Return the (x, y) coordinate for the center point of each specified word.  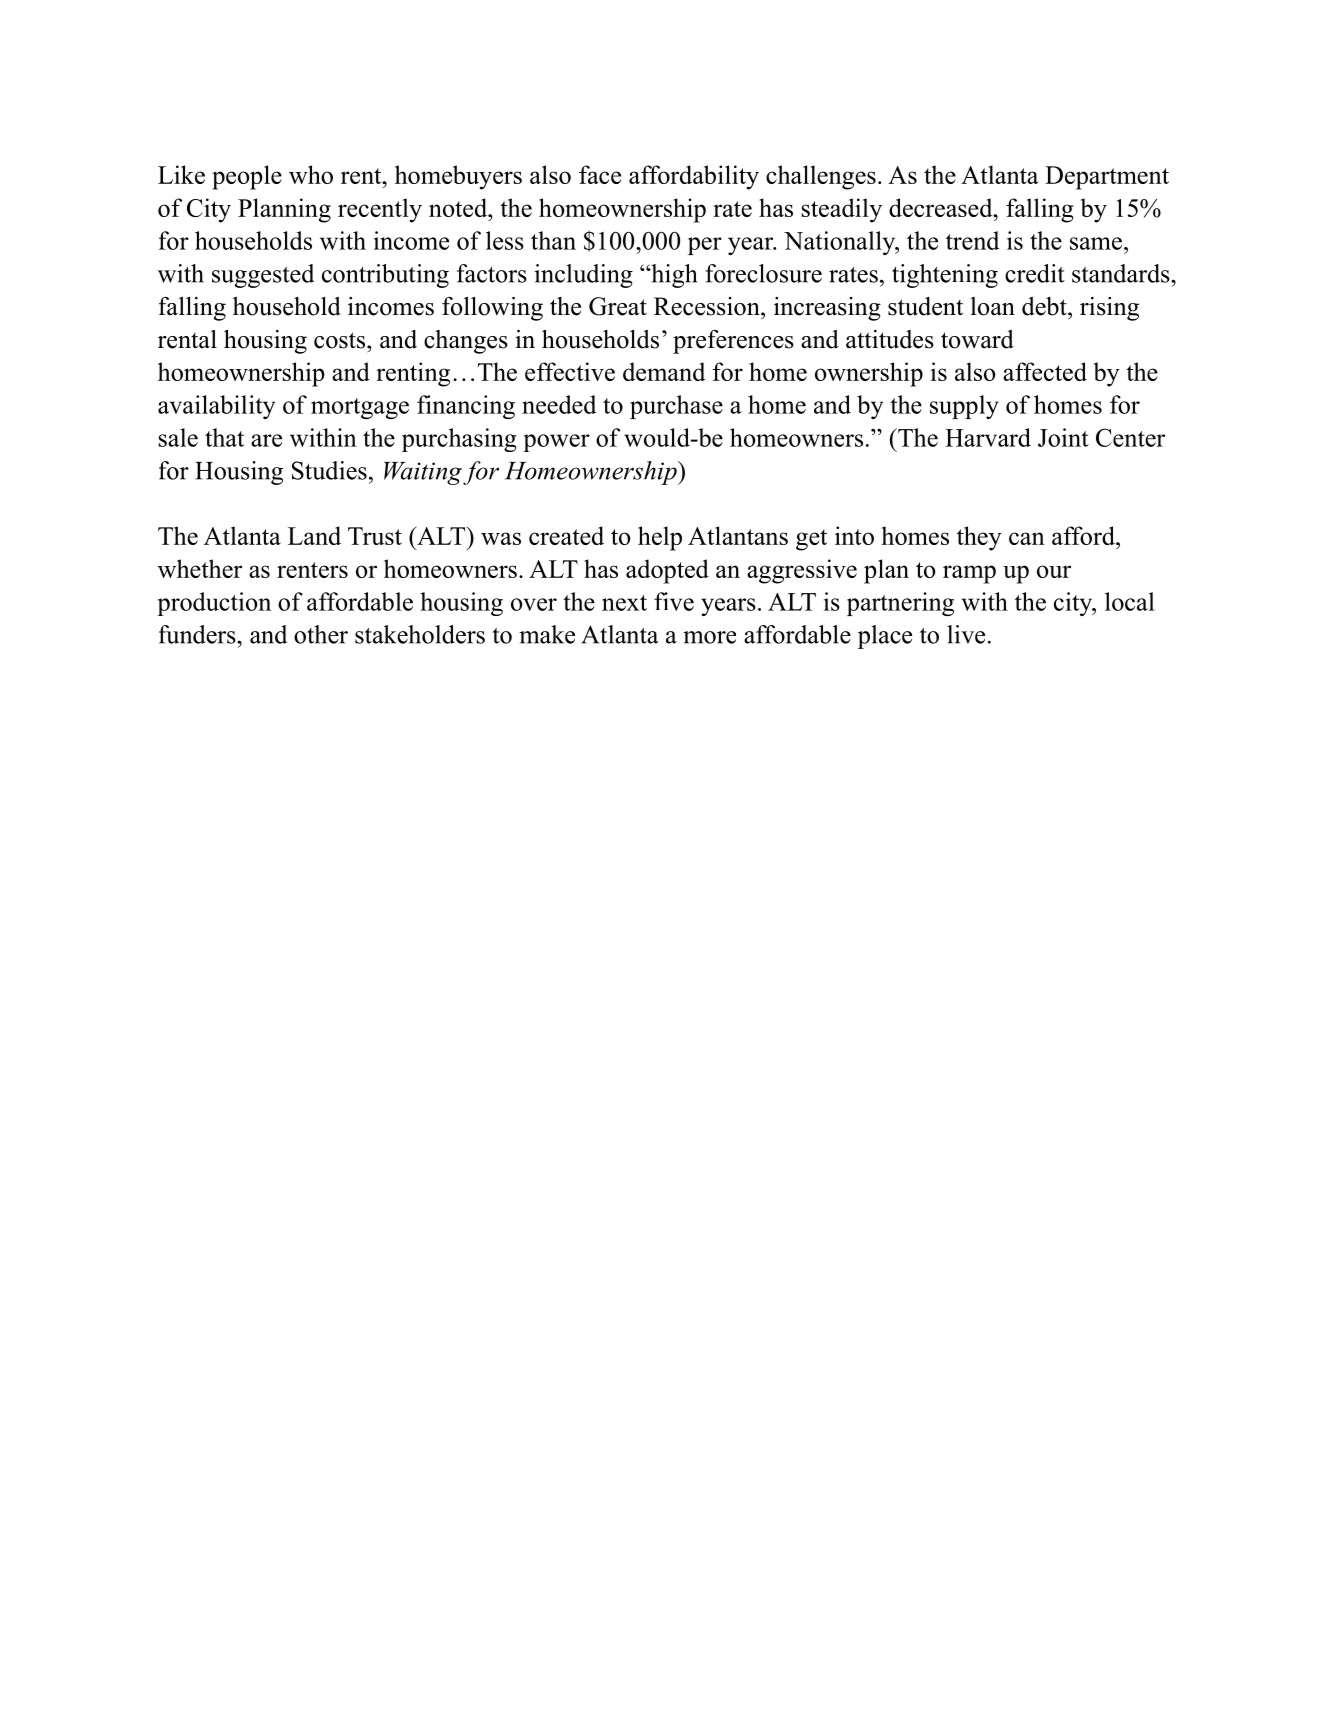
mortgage (360, 408)
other (321, 634)
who (311, 174)
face (600, 174)
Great (618, 306)
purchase (676, 407)
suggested (263, 276)
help (660, 538)
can (1027, 538)
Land (314, 535)
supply (964, 407)
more (709, 637)
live (966, 634)
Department (1107, 178)
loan (992, 306)
